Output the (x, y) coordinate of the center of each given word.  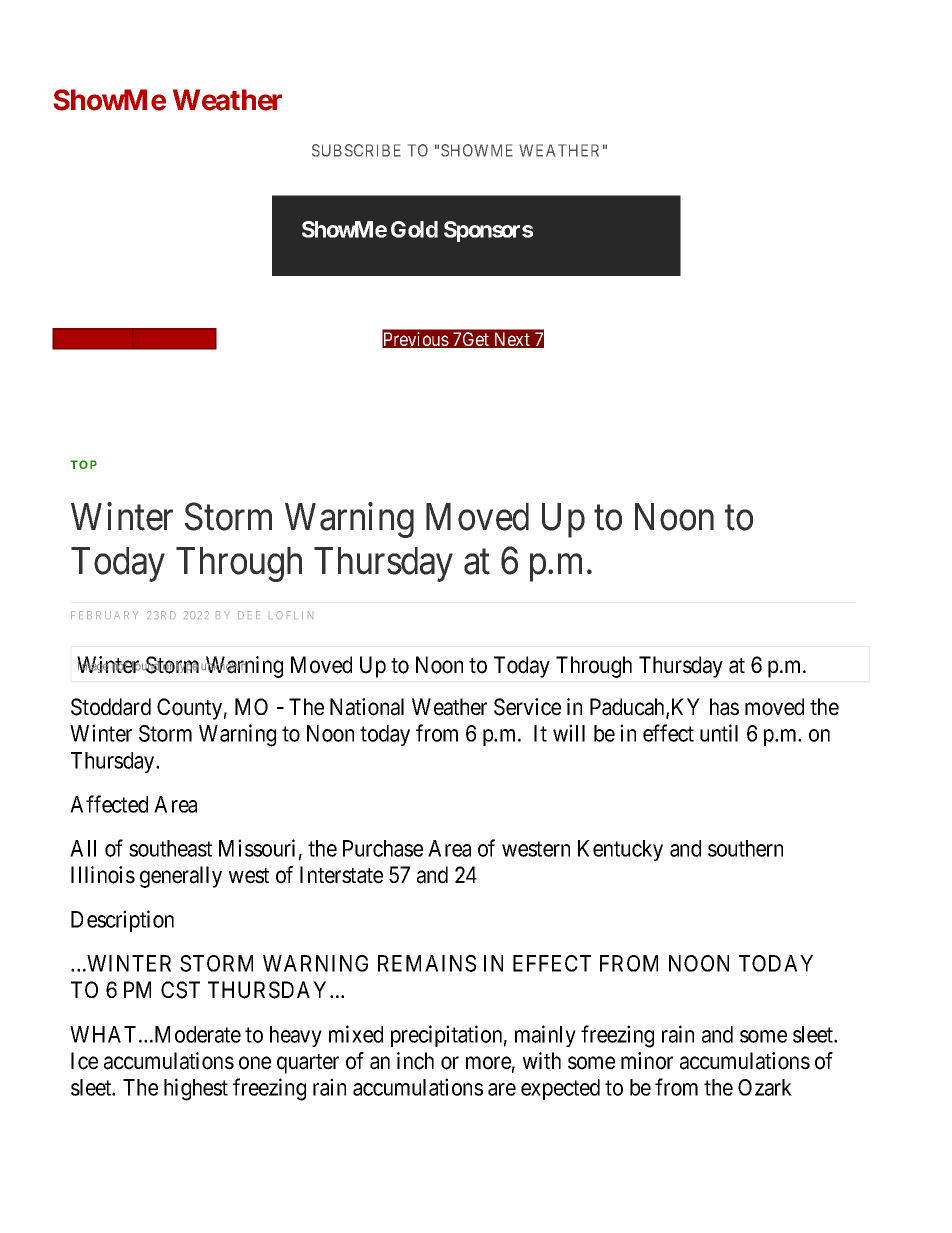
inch (415, 1061)
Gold (414, 229)
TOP (83, 464)
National (367, 707)
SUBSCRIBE (356, 150)
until (719, 733)
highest (196, 1089)
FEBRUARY (104, 615)
